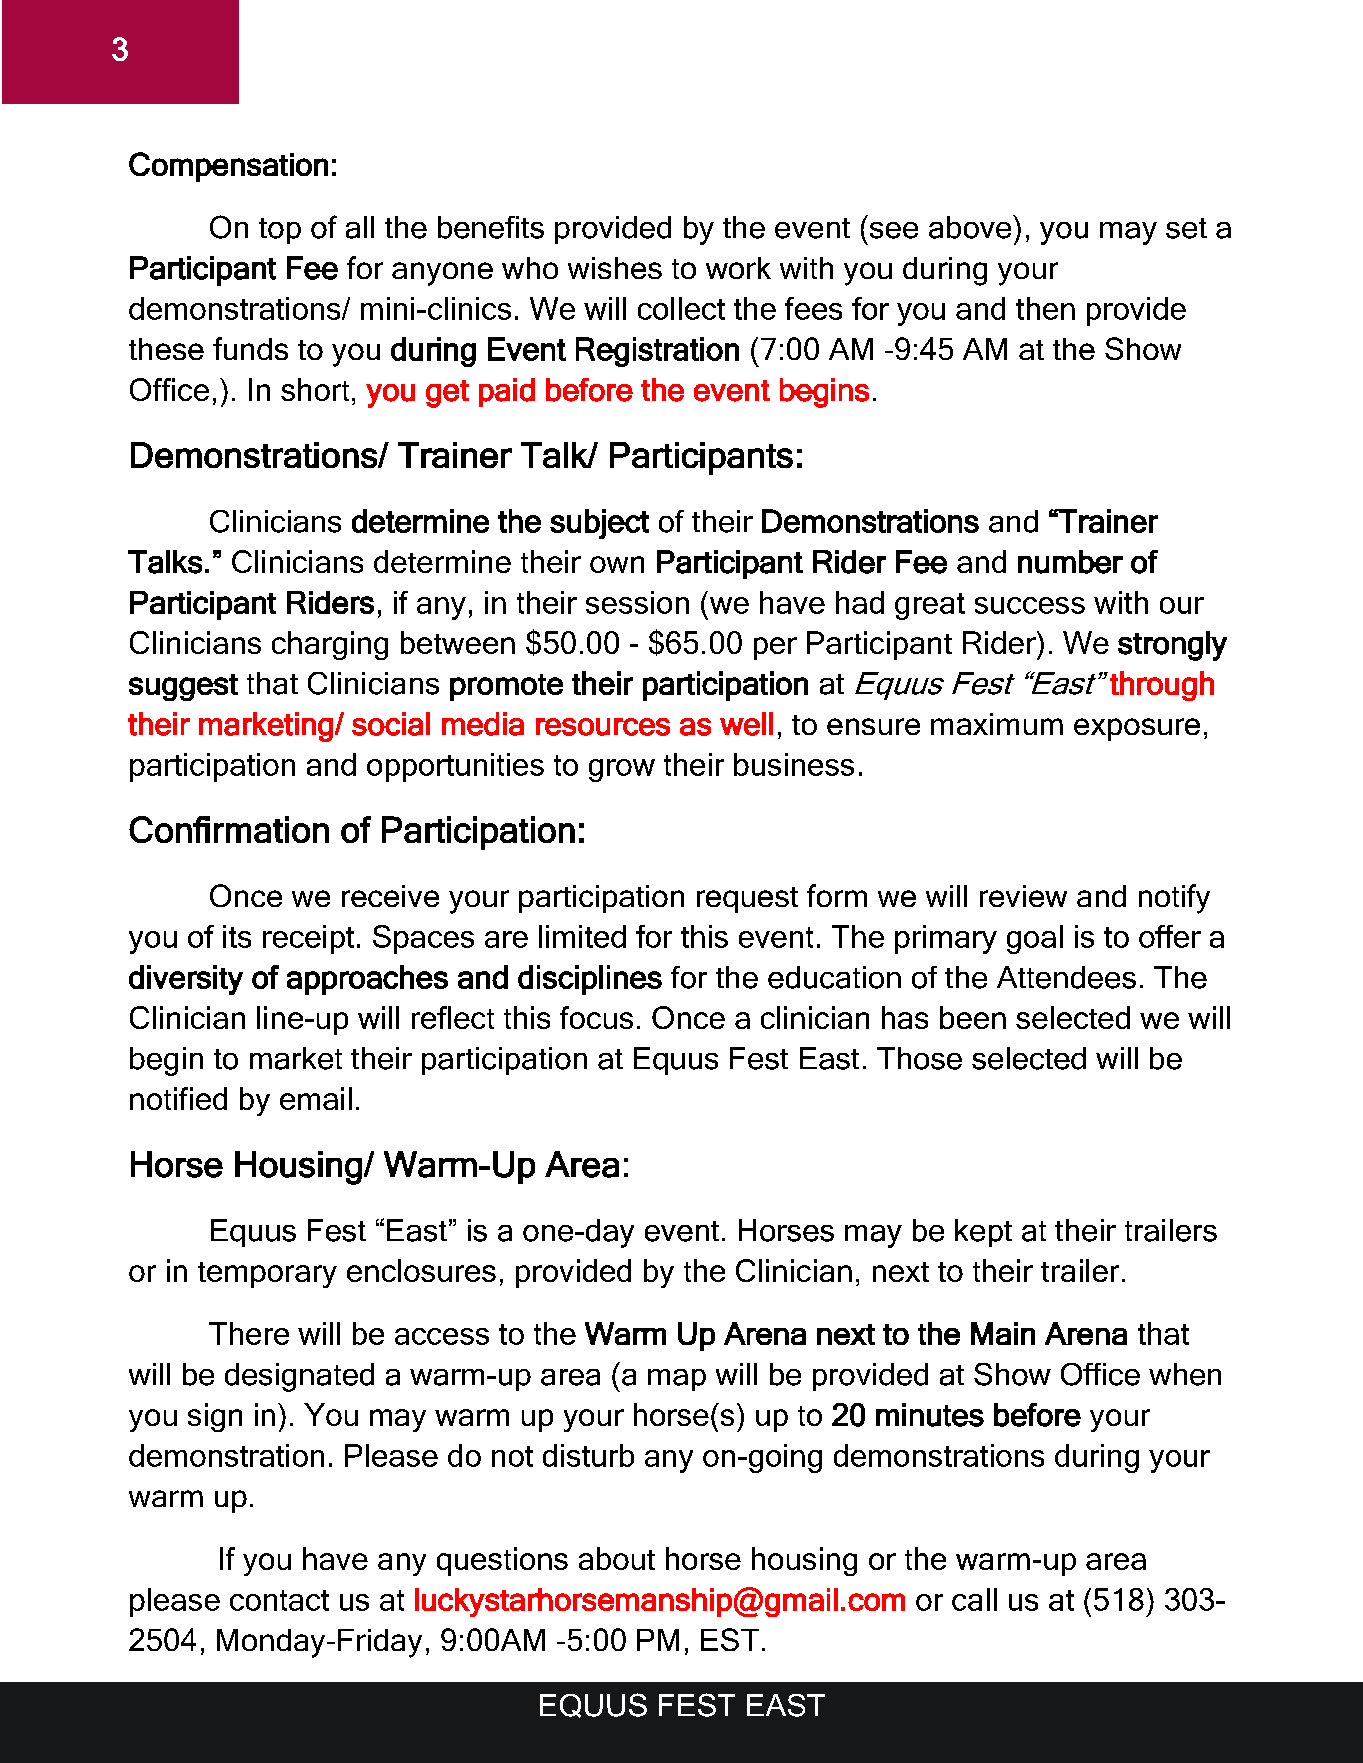 This page has height=1763, width=1363. Describe the element at coordinates (974, 1599) in the page. I see `call` at that location.
